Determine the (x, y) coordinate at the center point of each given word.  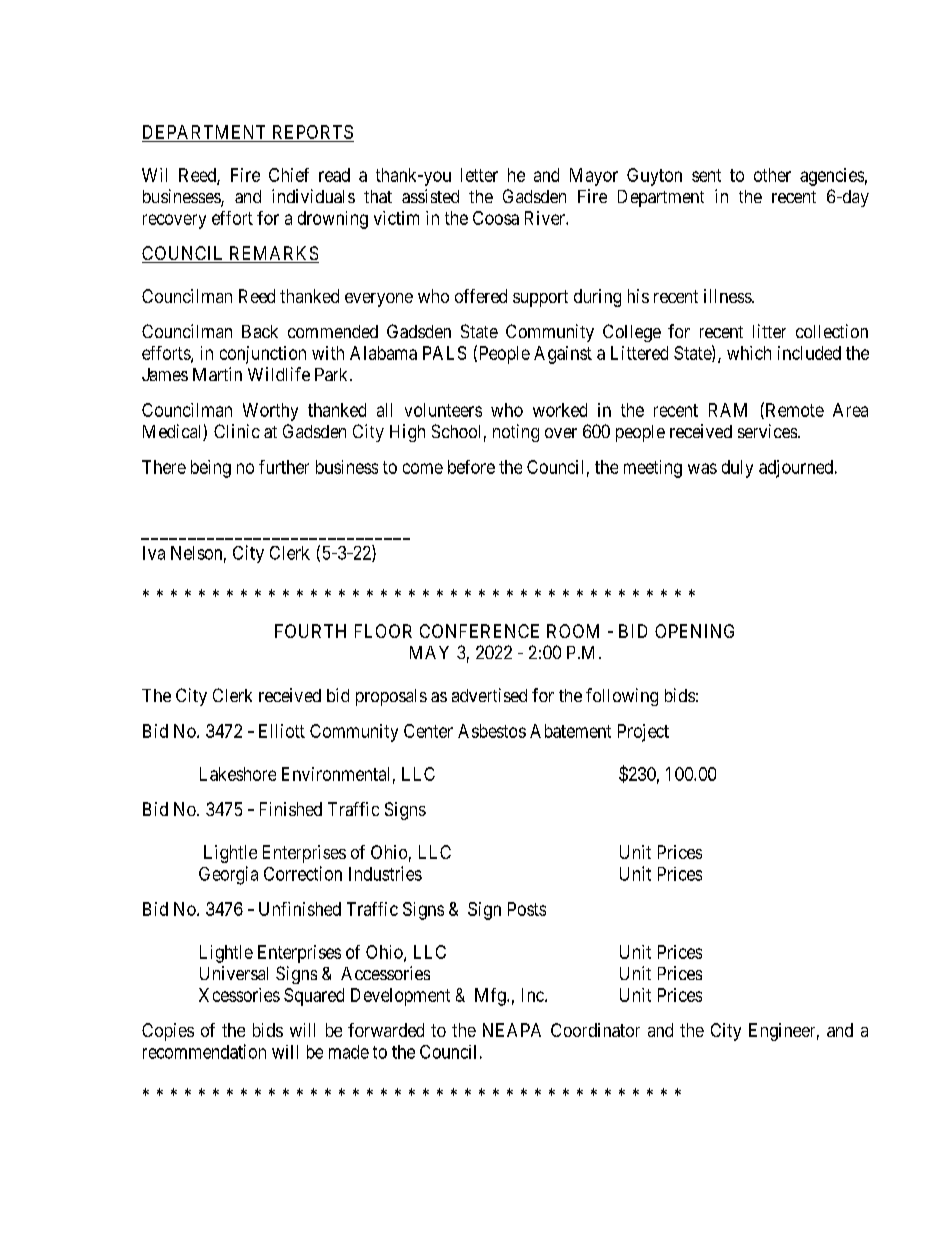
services (768, 431)
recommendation (204, 1051)
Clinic (237, 431)
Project (643, 733)
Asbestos (492, 731)
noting (516, 433)
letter (479, 175)
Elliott (282, 731)
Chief (289, 175)
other (772, 175)
